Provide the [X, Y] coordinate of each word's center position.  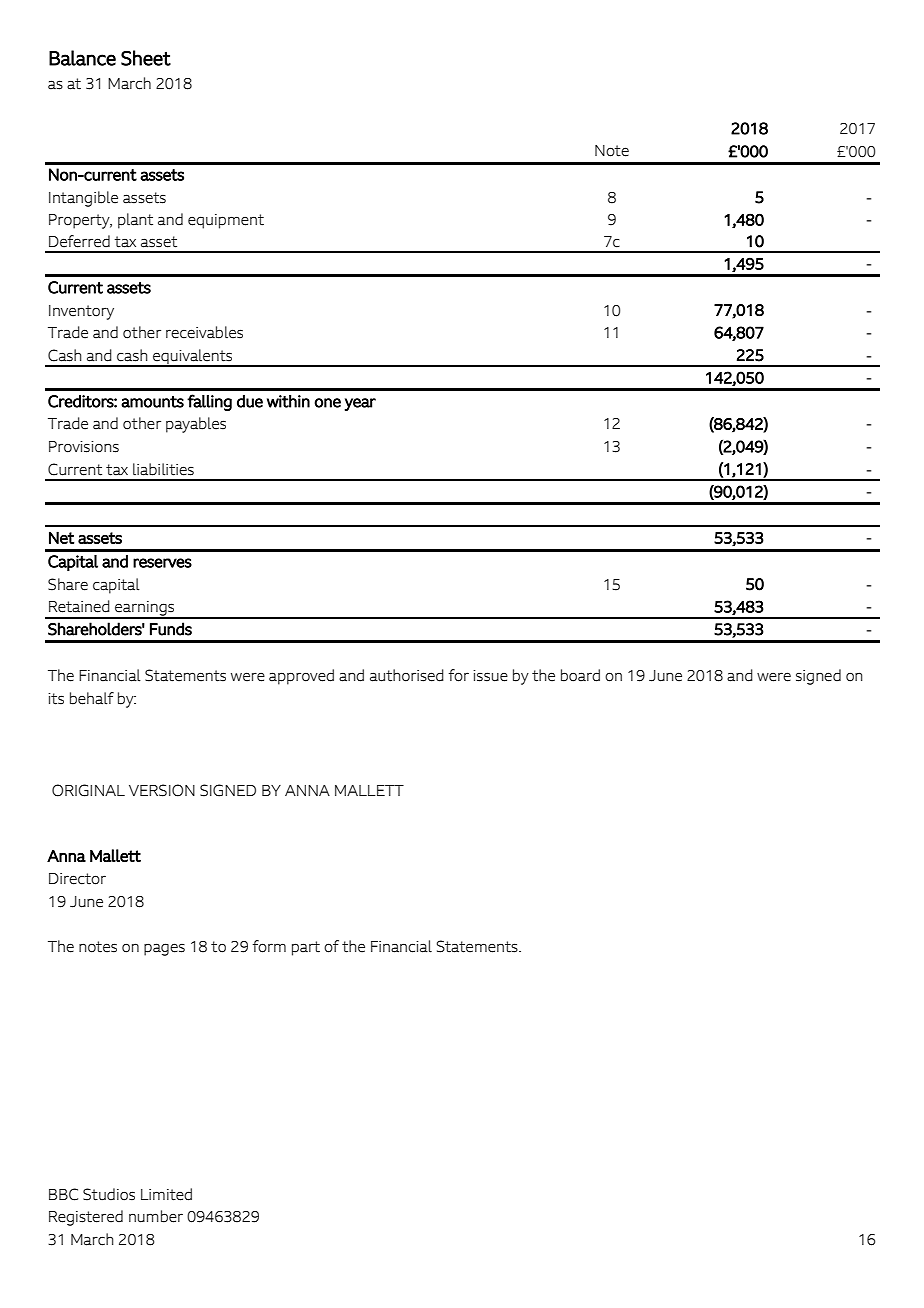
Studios [109, 1194]
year [360, 404]
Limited [166, 1194]
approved [301, 677]
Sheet [146, 58]
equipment [226, 221]
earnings [145, 609]
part [306, 948]
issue [490, 676]
